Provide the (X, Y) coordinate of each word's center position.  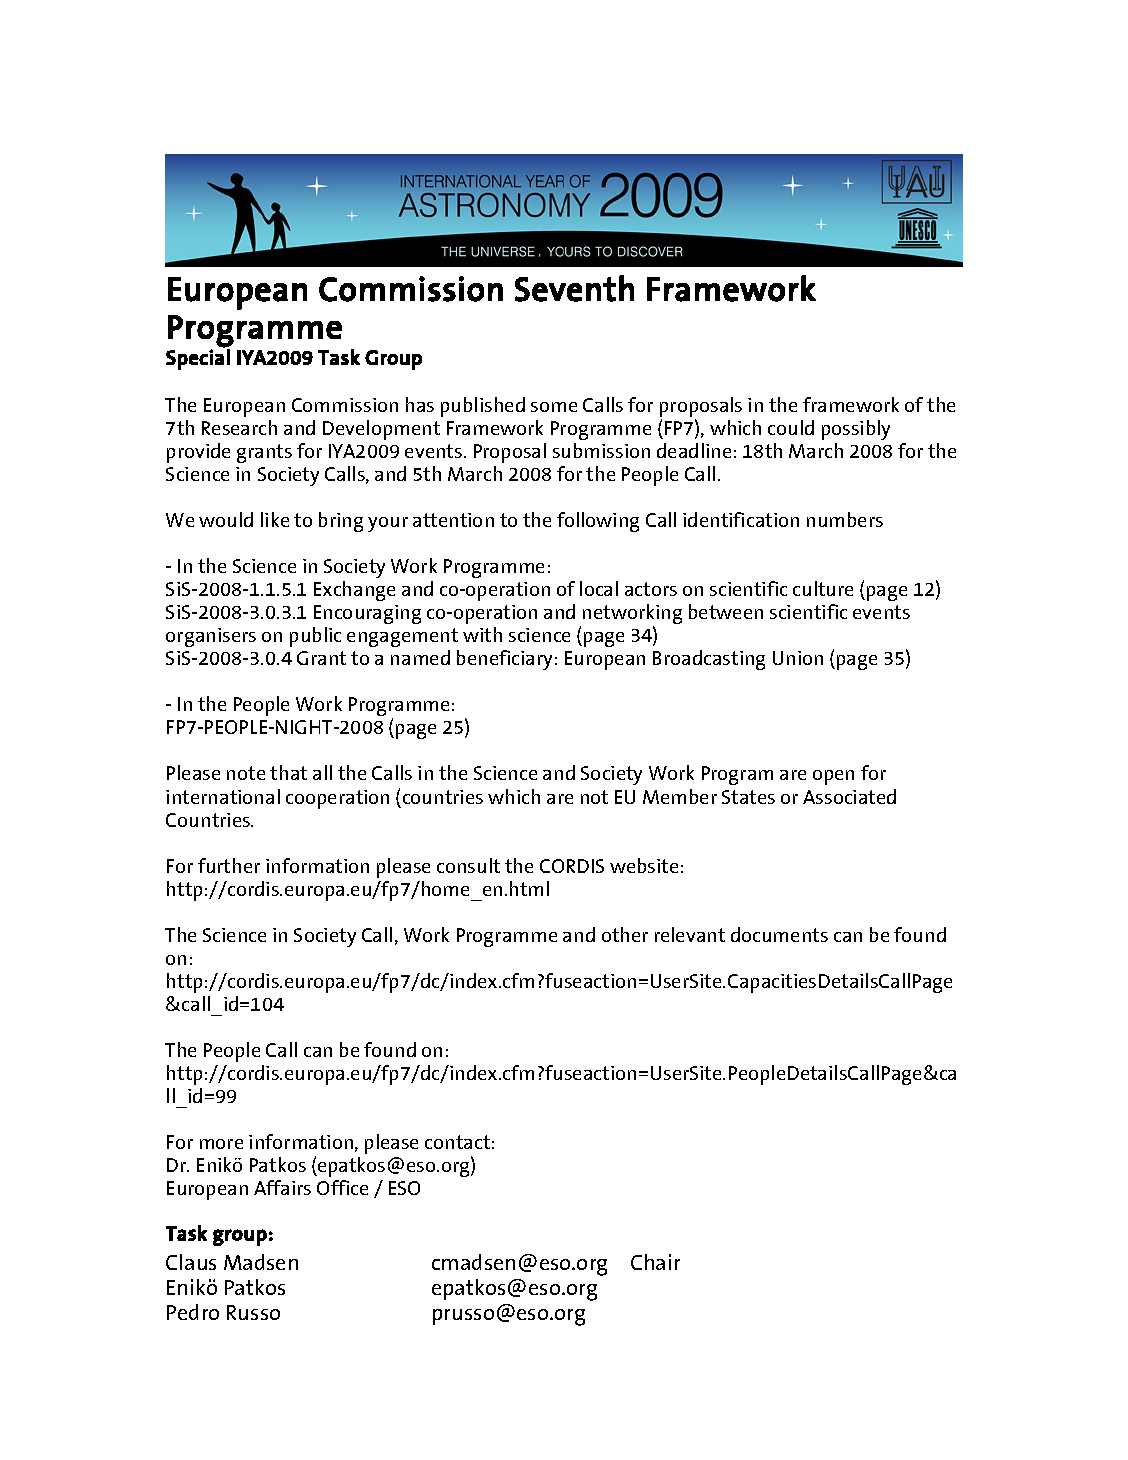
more (221, 1144)
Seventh (574, 288)
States (748, 797)
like (275, 519)
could (791, 427)
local (599, 588)
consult (468, 865)
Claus (191, 1262)
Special (198, 358)
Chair (655, 1262)
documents (779, 934)
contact (457, 1142)
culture (823, 588)
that (288, 772)
